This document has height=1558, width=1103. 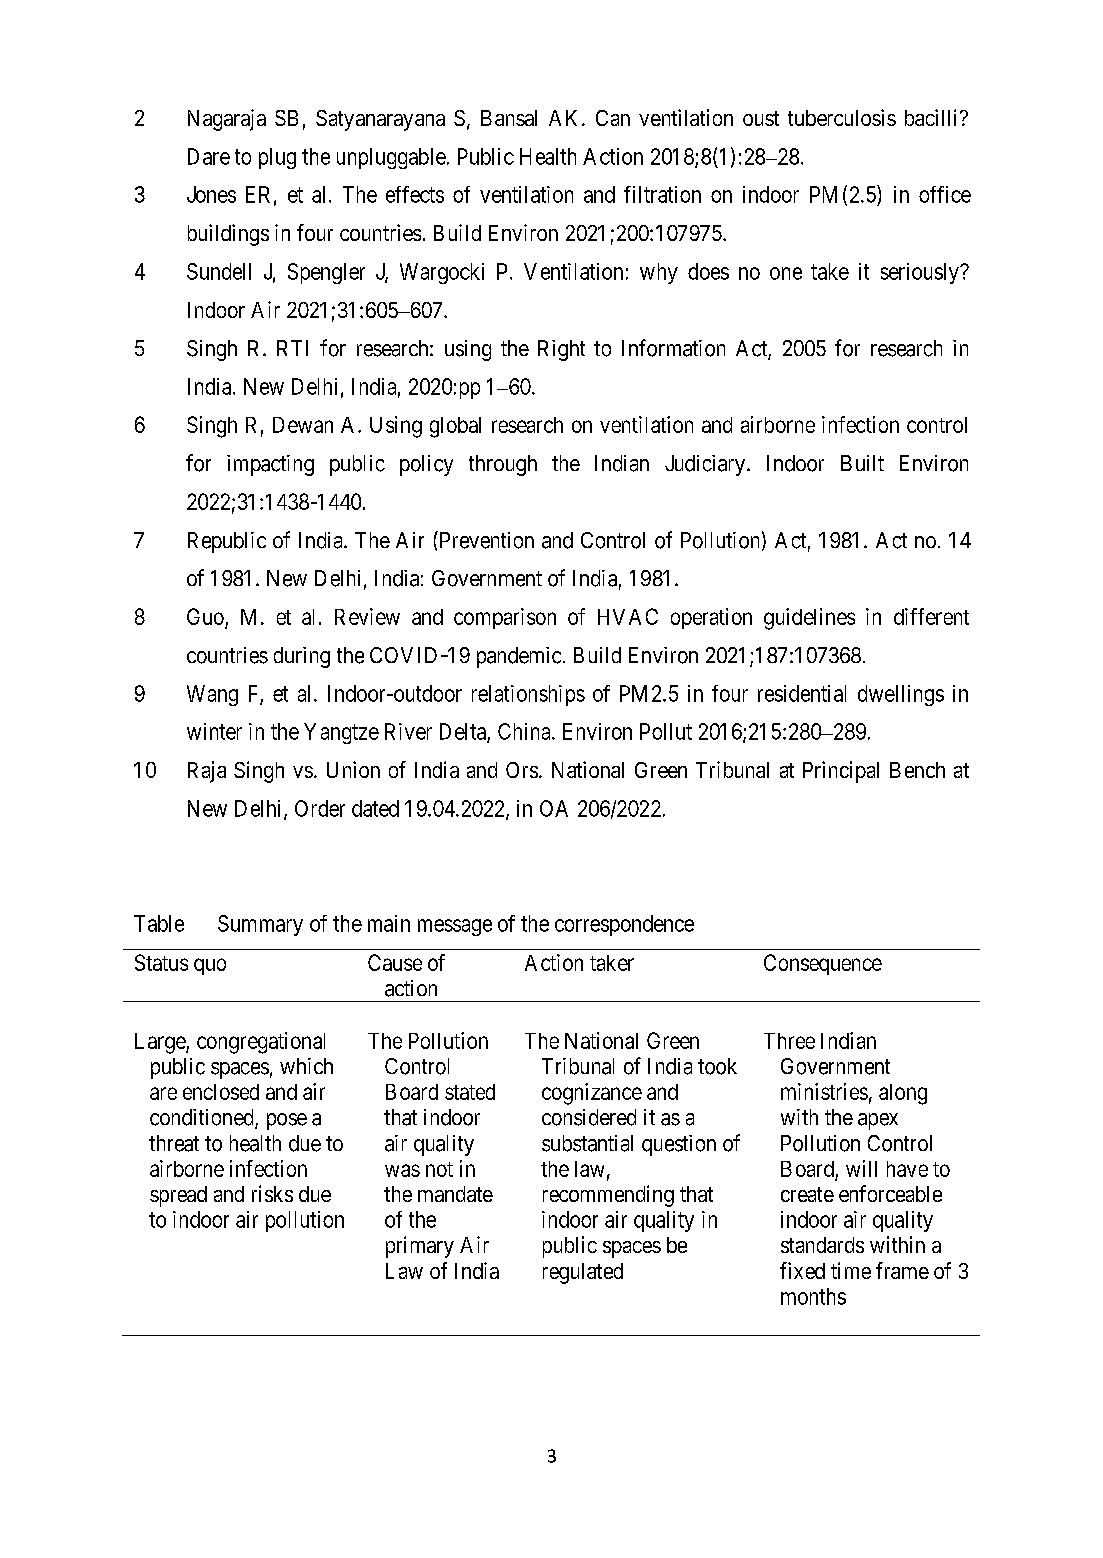 I want to click on regulated, so click(x=583, y=1273).
